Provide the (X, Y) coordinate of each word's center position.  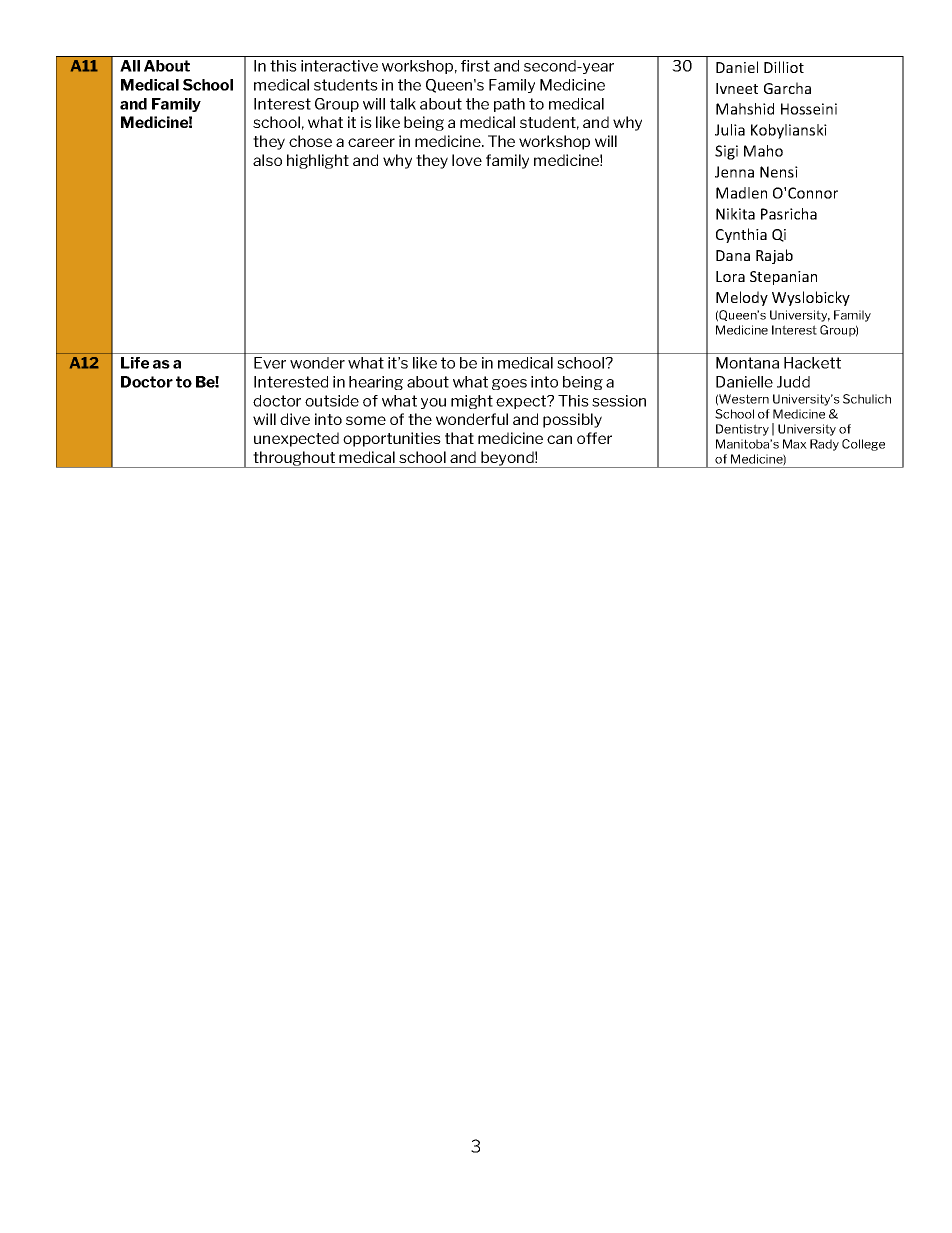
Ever (270, 363)
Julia (730, 130)
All (130, 66)
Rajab (774, 256)
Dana (733, 255)
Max (795, 444)
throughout (294, 459)
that (459, 438)
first (475, 66)
